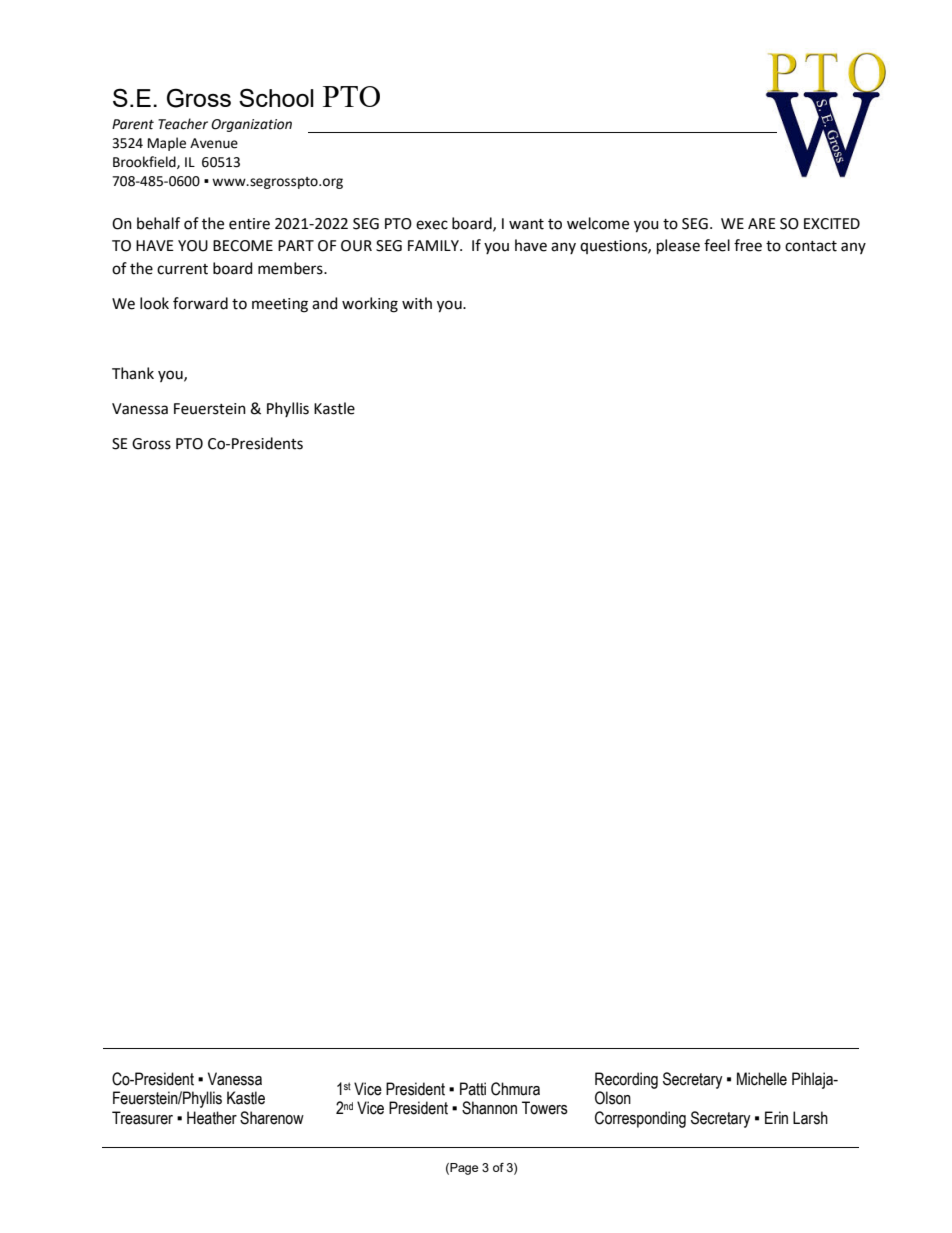 The height and width of the page is (1233, 952). What do you see at coordinates (762, 1079) in the page?
I see `Michelle` at bounding box center [762, 1079].
